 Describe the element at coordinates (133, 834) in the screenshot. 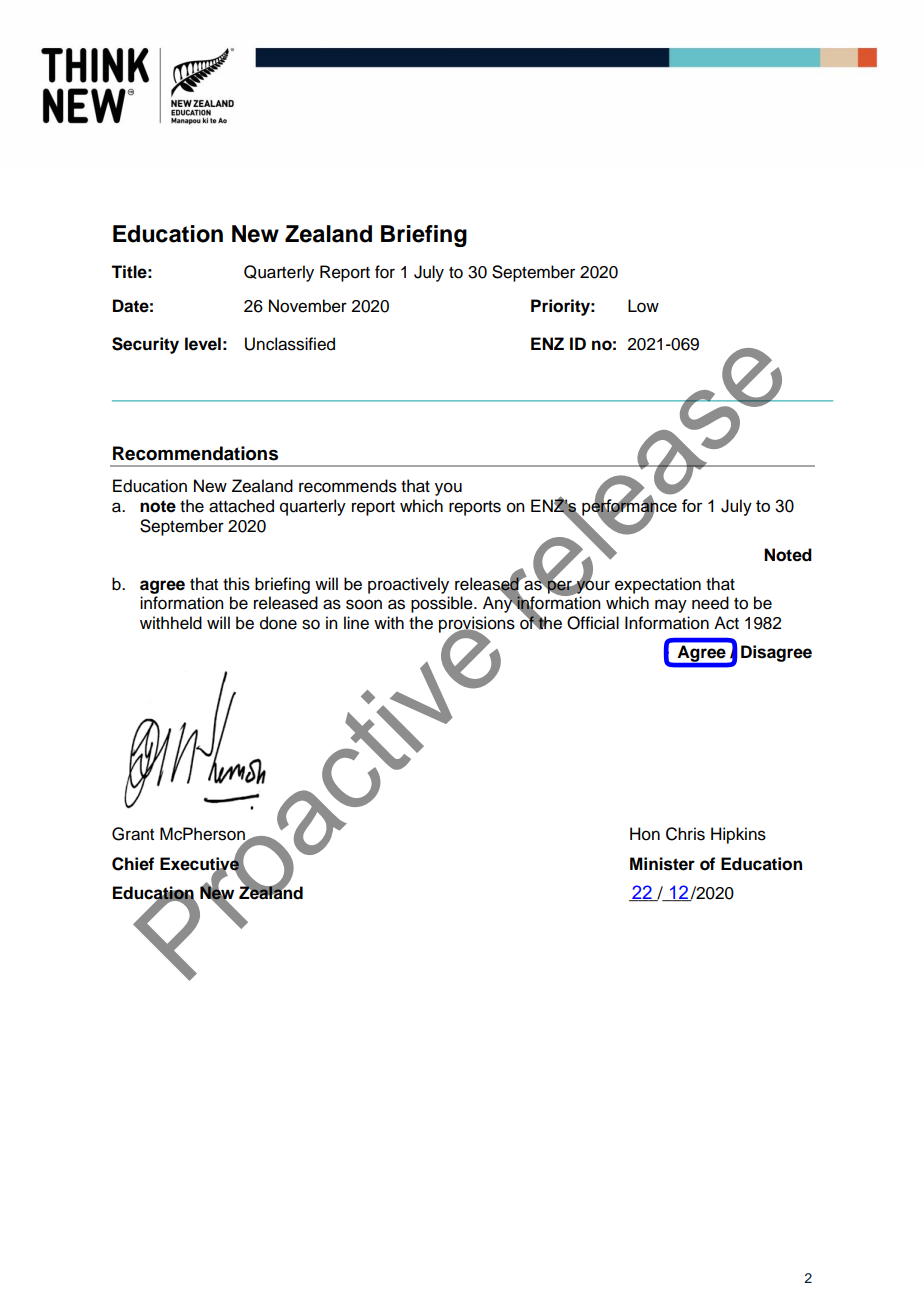

I see `Grant` at that location.
